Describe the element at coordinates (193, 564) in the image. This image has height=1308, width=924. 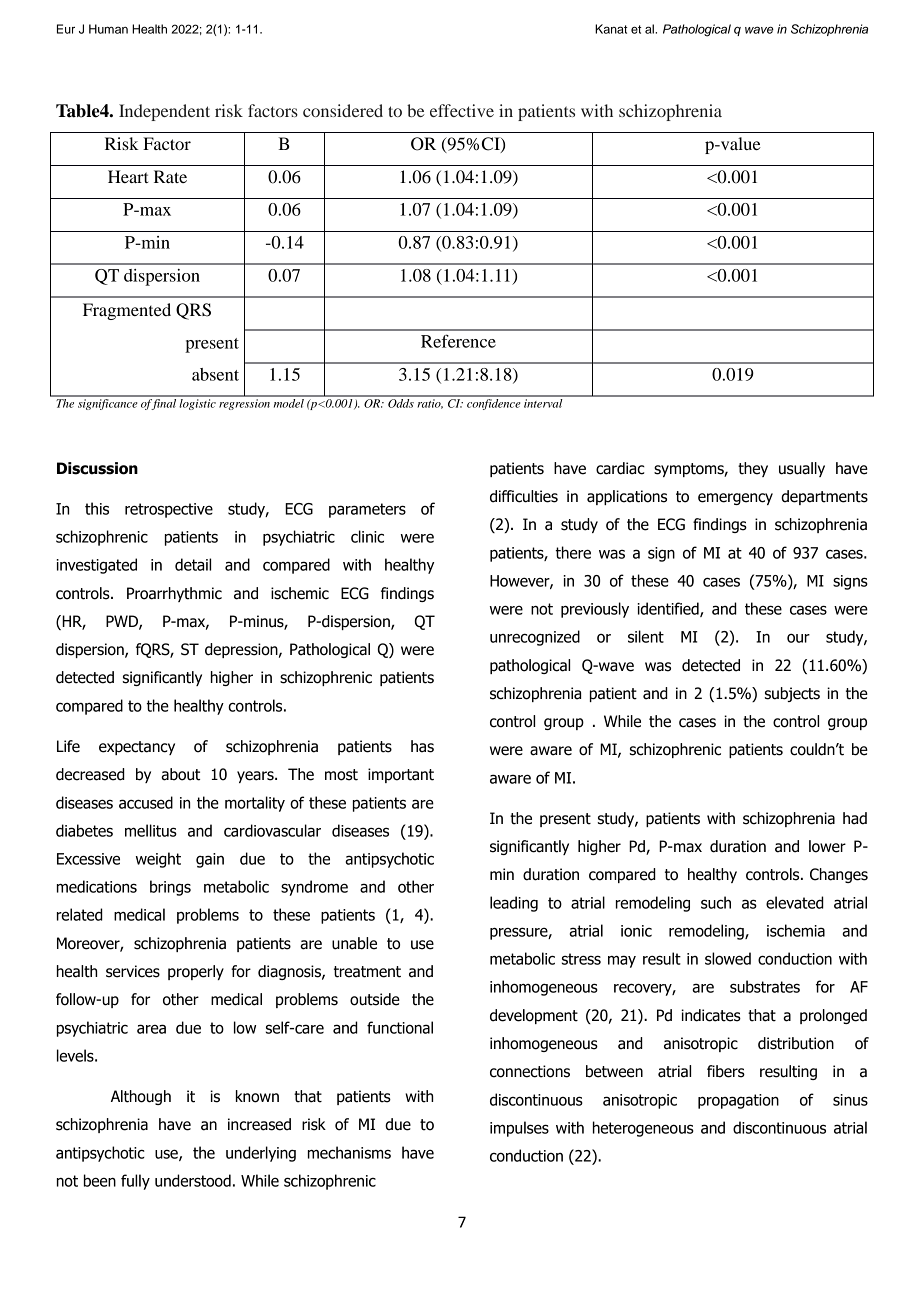
I see `detail` at that location.
